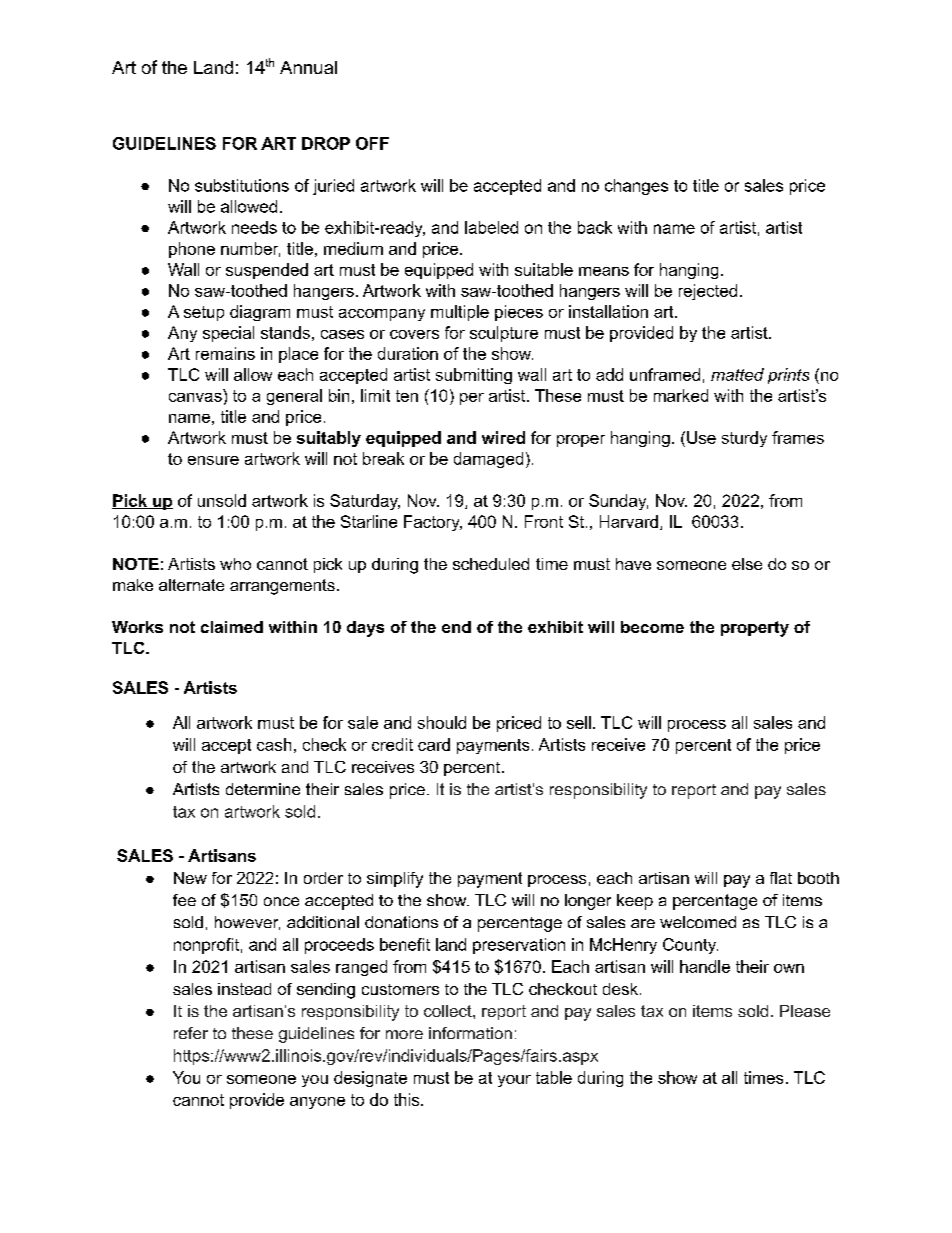 The height and width of the image is (1233, 952). What do you see at coordinates (213, 460) in the image?
I see `ensure` at bounding box center [213, 460].
